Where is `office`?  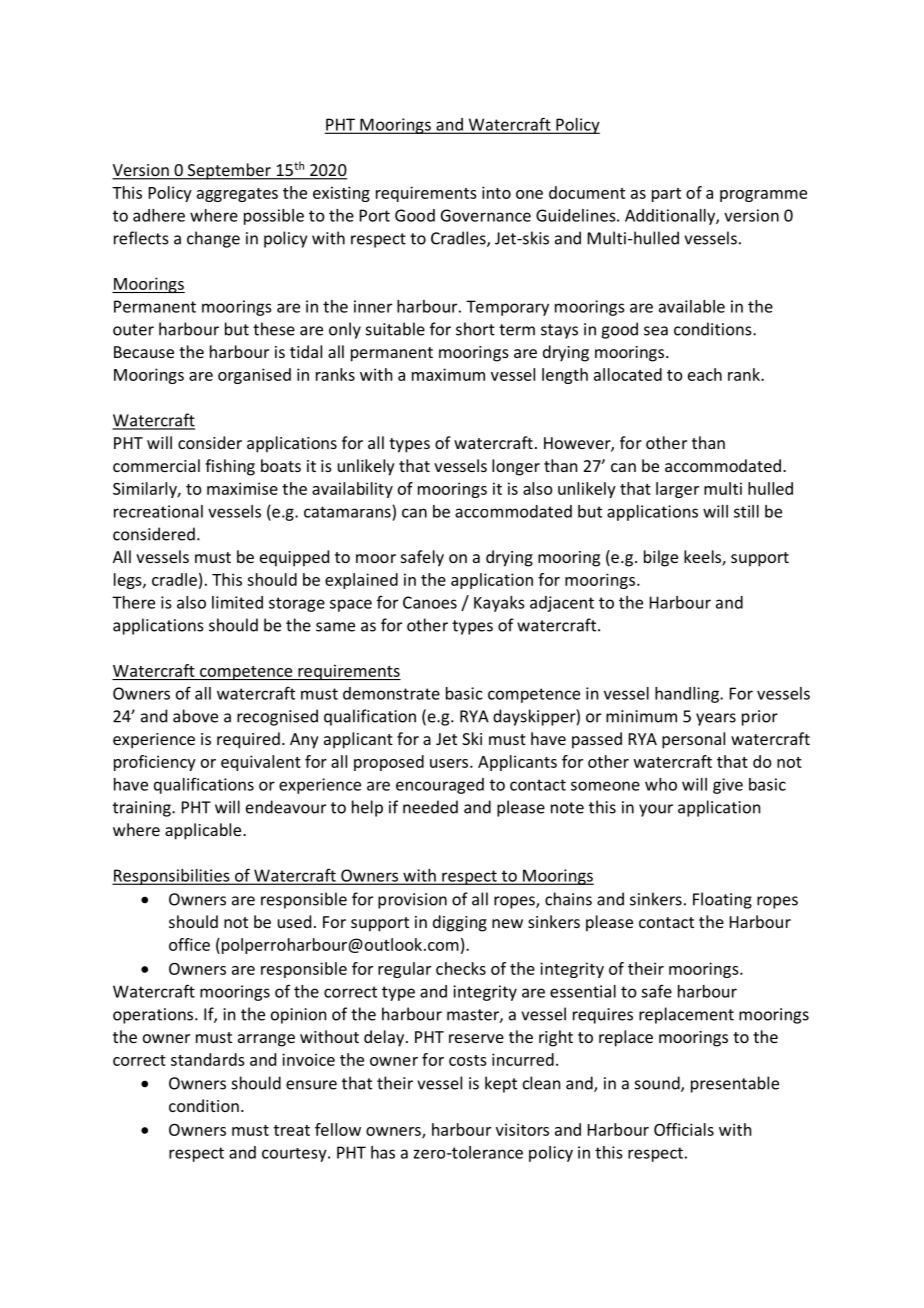 office is located at coordinates (189, 944).
